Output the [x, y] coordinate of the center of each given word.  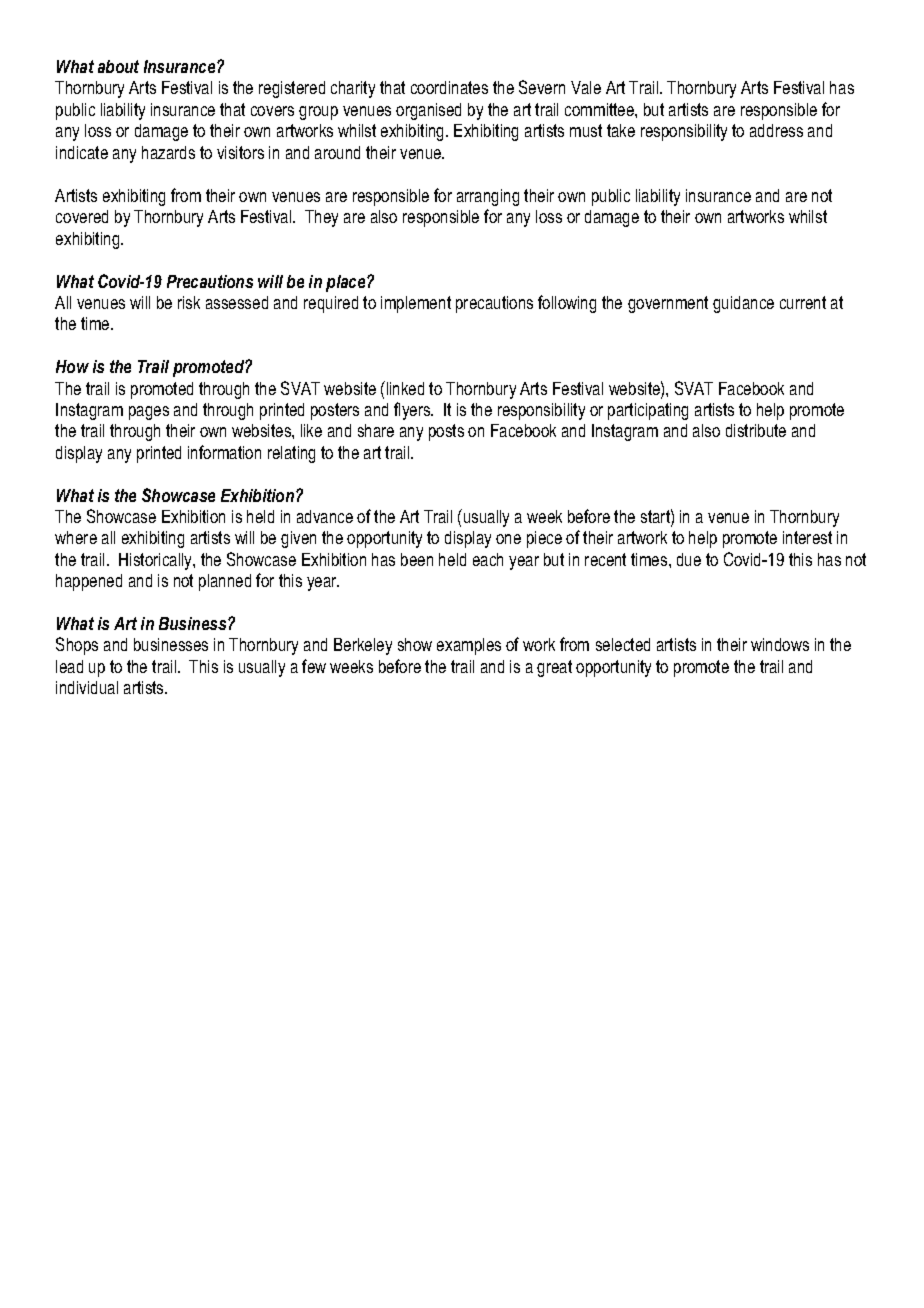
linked [404, 388]
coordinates [449, 87]
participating [648, 411]
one [508, 539]
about [118, 66]
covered [82, 216]
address [776, 130]
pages [149, 413]
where [76, 537]
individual [87, 687]
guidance [743, 304]
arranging [488, 197]
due [689, 559]
